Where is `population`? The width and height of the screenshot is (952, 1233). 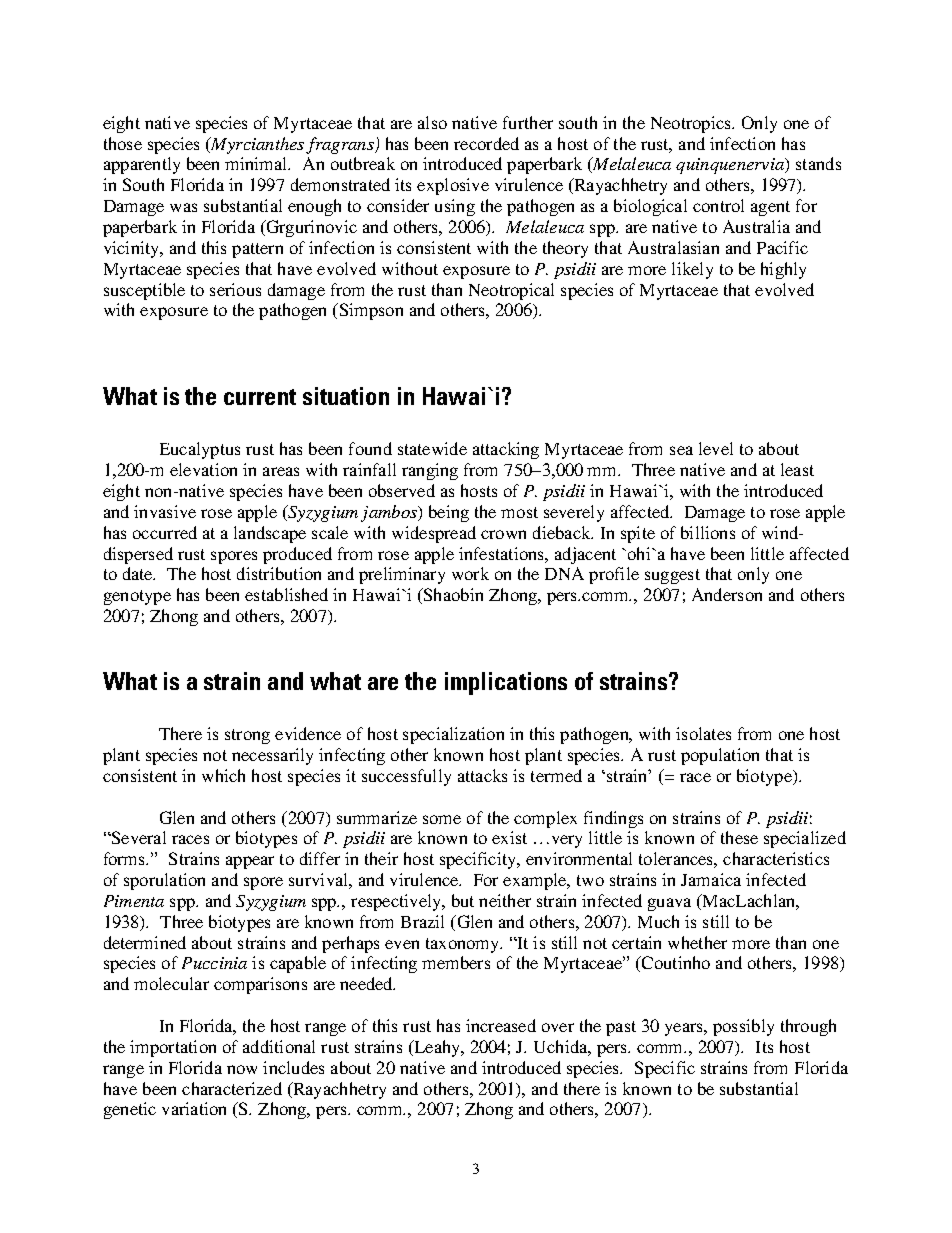 population is located at coordinates (720, 756).
